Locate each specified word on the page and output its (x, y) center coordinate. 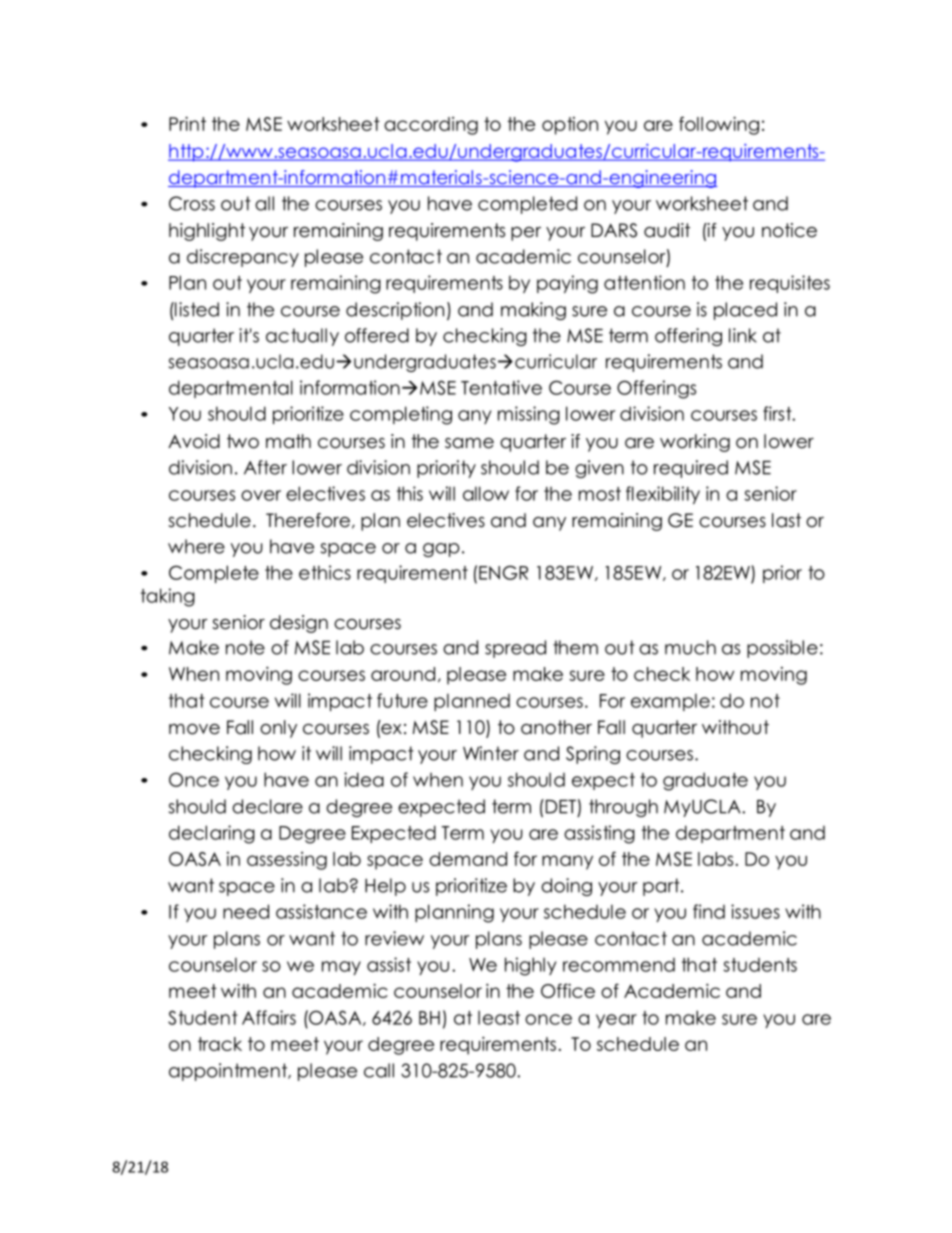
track (220, 1044)
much (690, 647)
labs (715, 859)
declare (267, 806)
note (245, 647)
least (499, 1017)
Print (187, 123)
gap (441, 550)
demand (468, 859)
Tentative (501, 387)
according (431, 126)
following (719, 125)
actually (302, 337)
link (743, 335)
